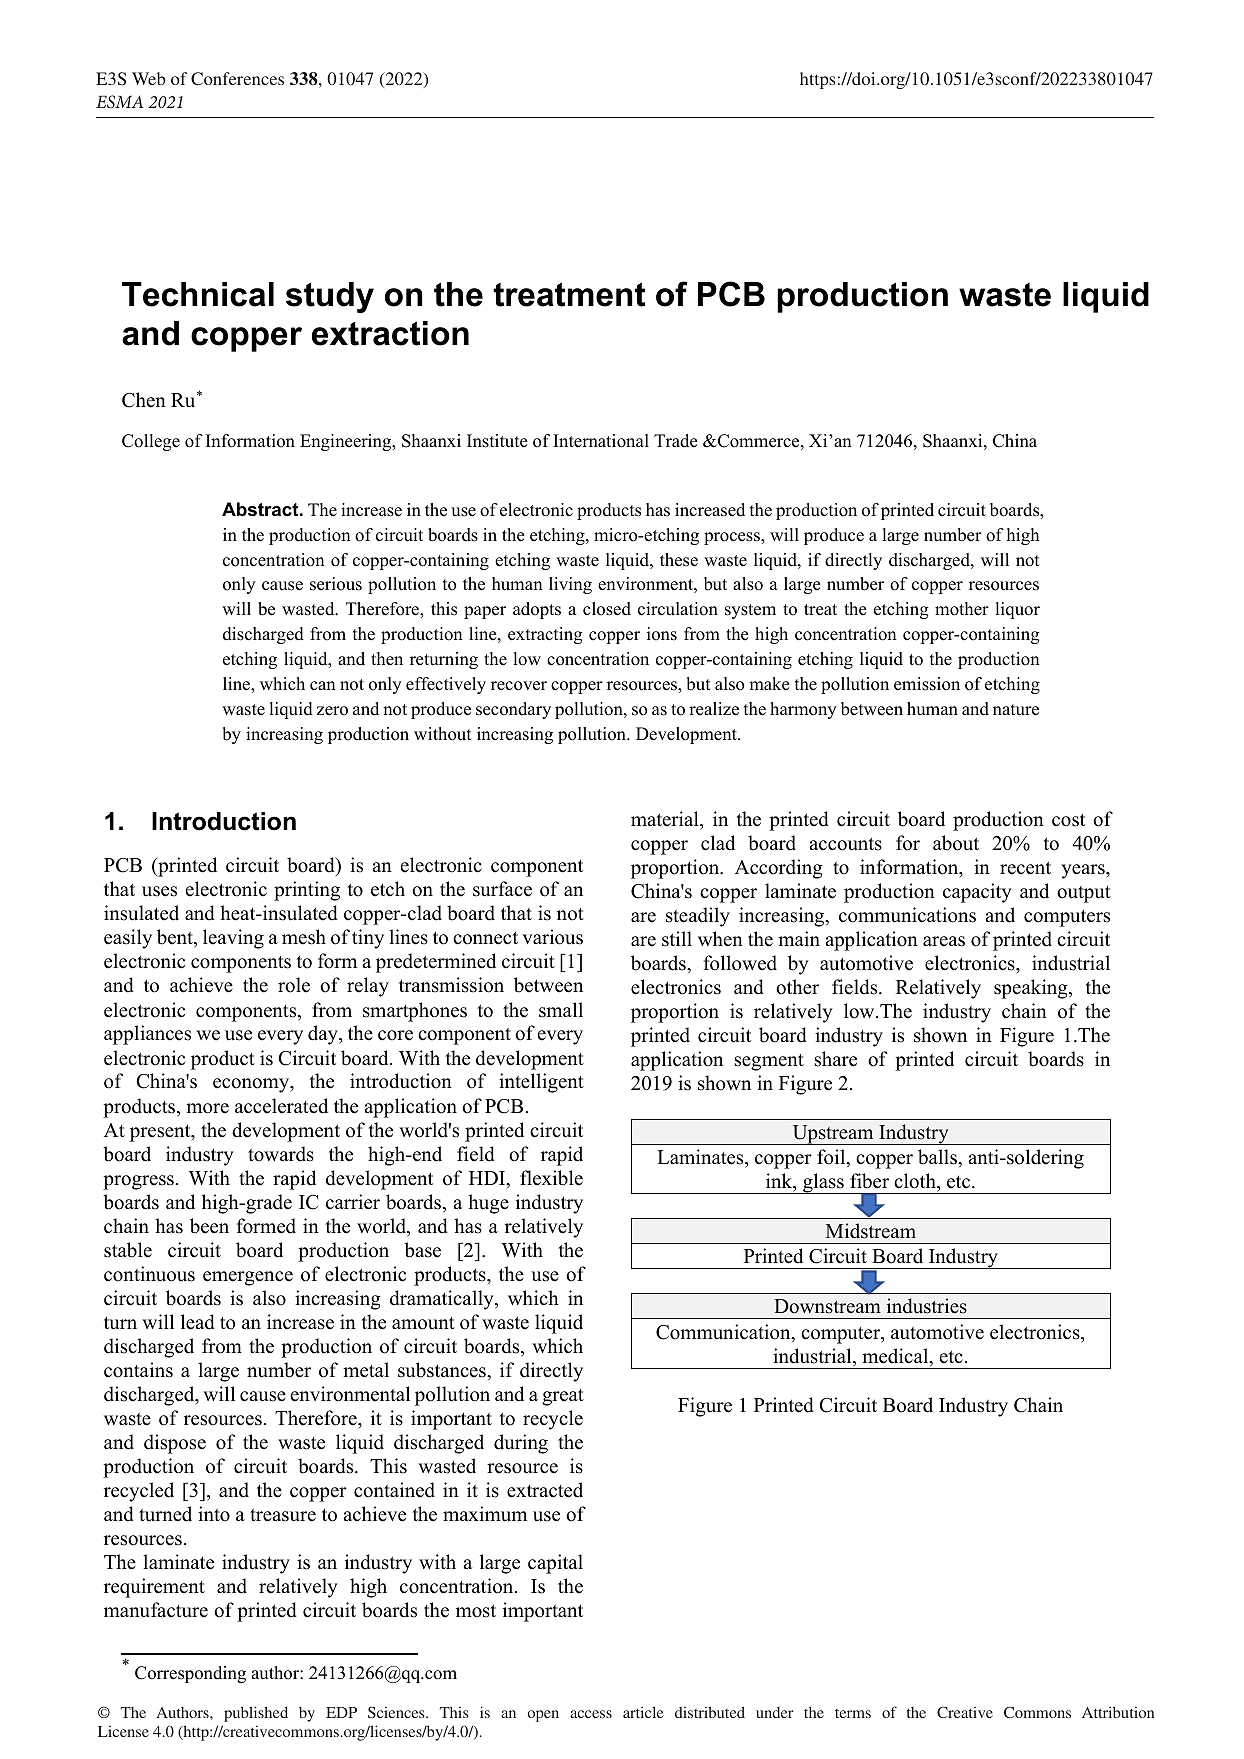 The width and height of the document is (1244, 1759). Describe the element at coordinates (551, 1178) in the document. I see `flexible` at that location.
